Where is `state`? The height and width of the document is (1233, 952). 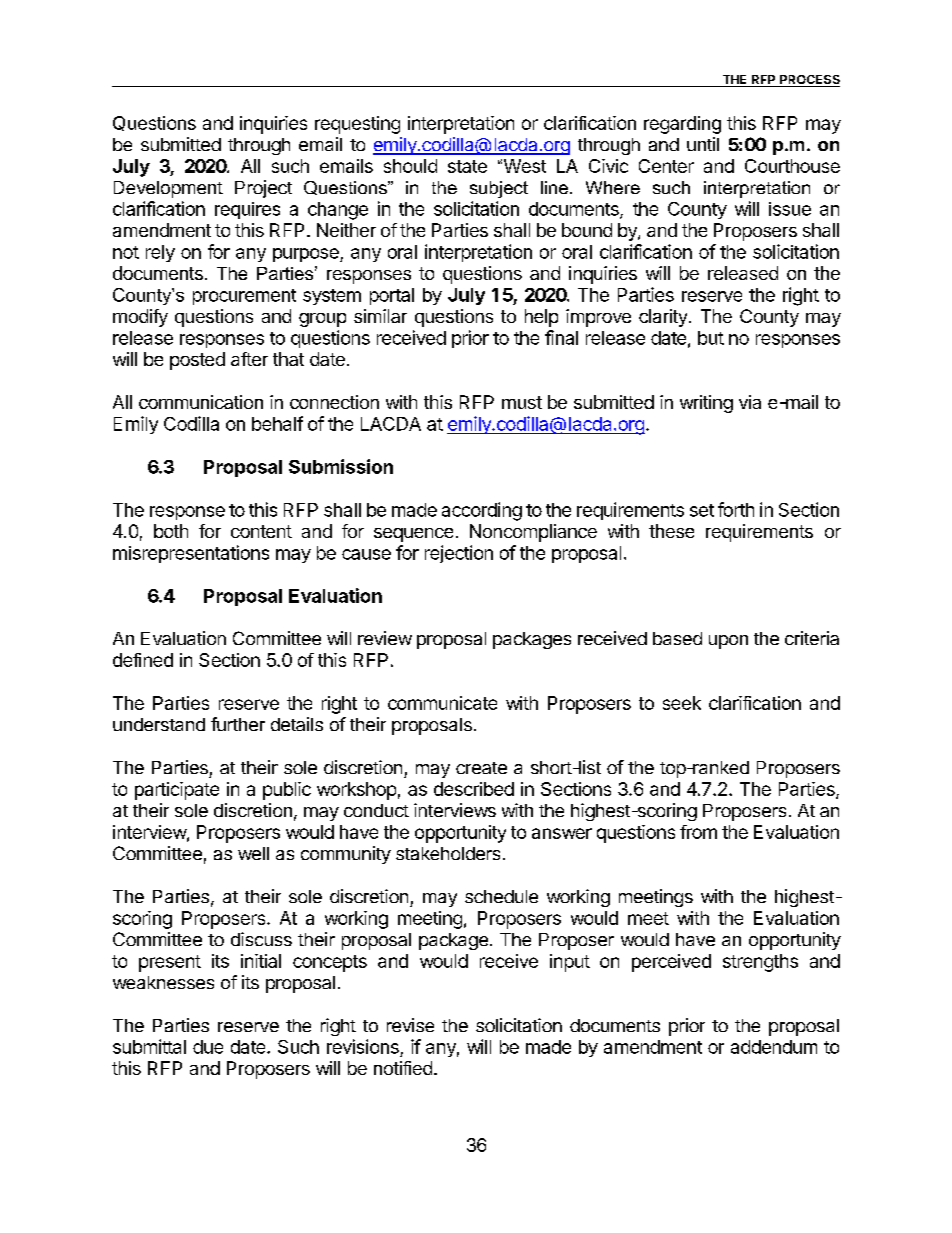 state is located at coordinates (467, 166).
